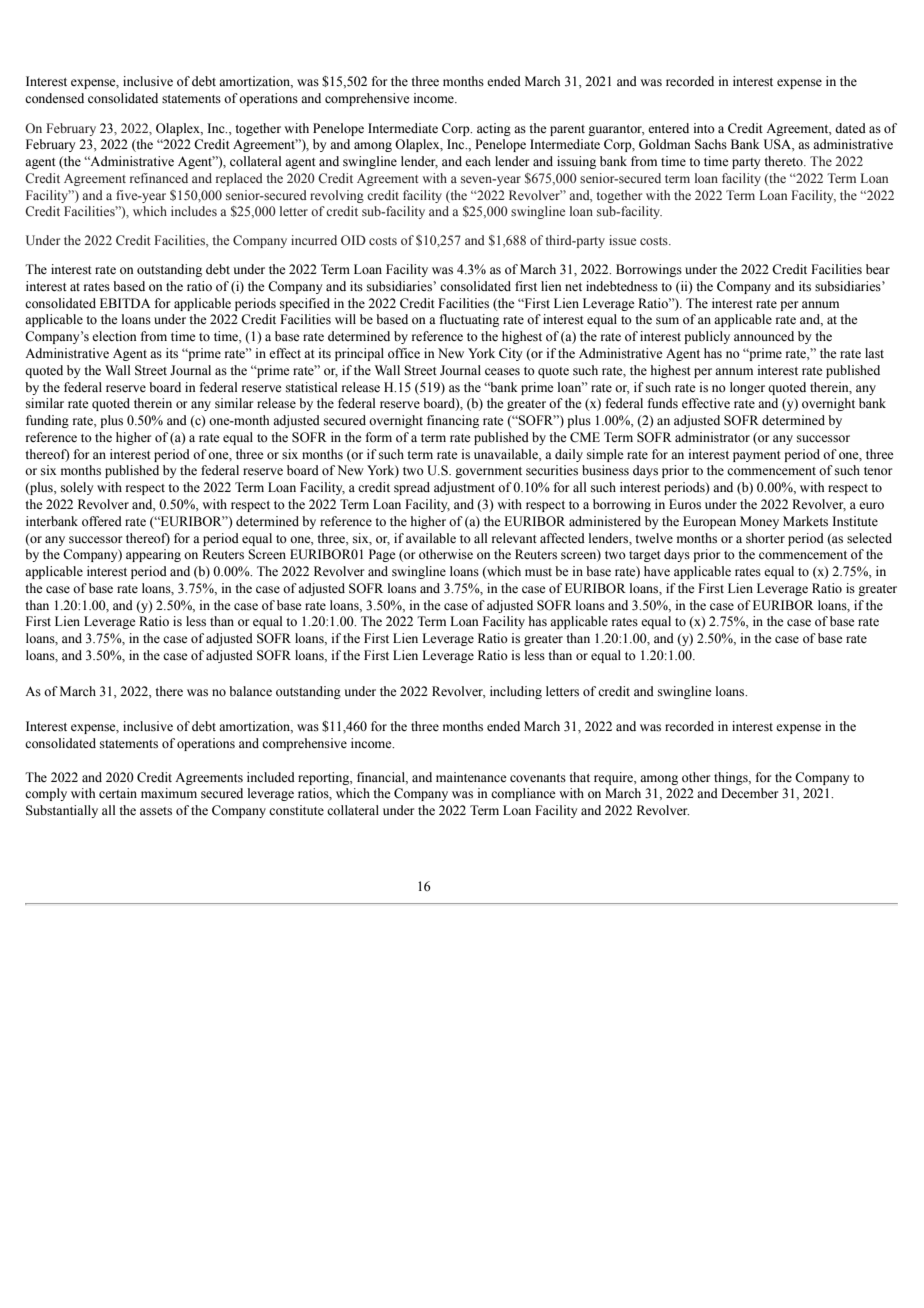 Image resolution: width=924 pixels, height=1308 pixels. What do you see at coordinates (488, 472) in the screenshot?
I see `government` at bounding box center [488, 472].
